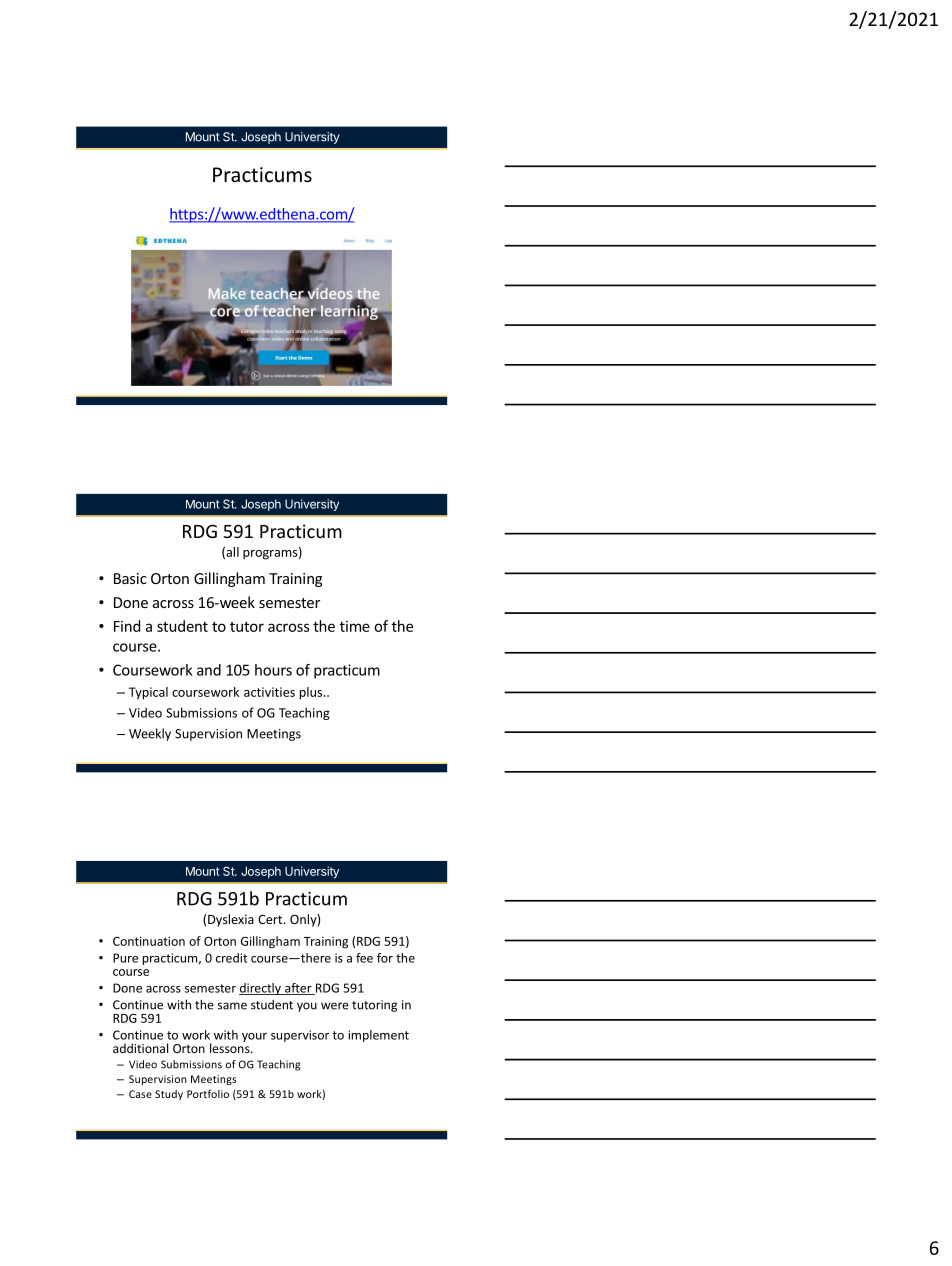  I want to click on time, so click(355, 626).
